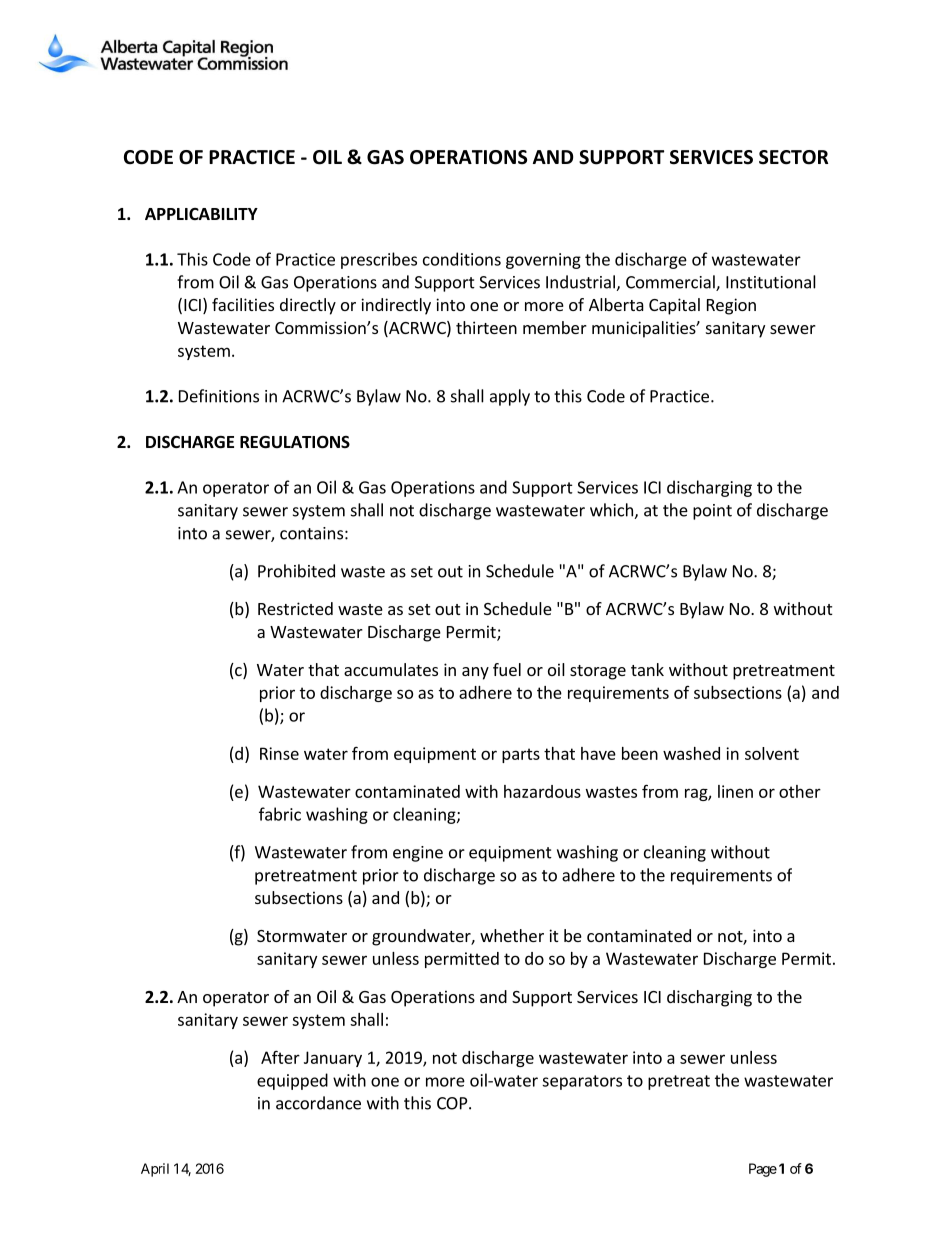  I want to click on APPLICABILITY, so click(201, 214).
